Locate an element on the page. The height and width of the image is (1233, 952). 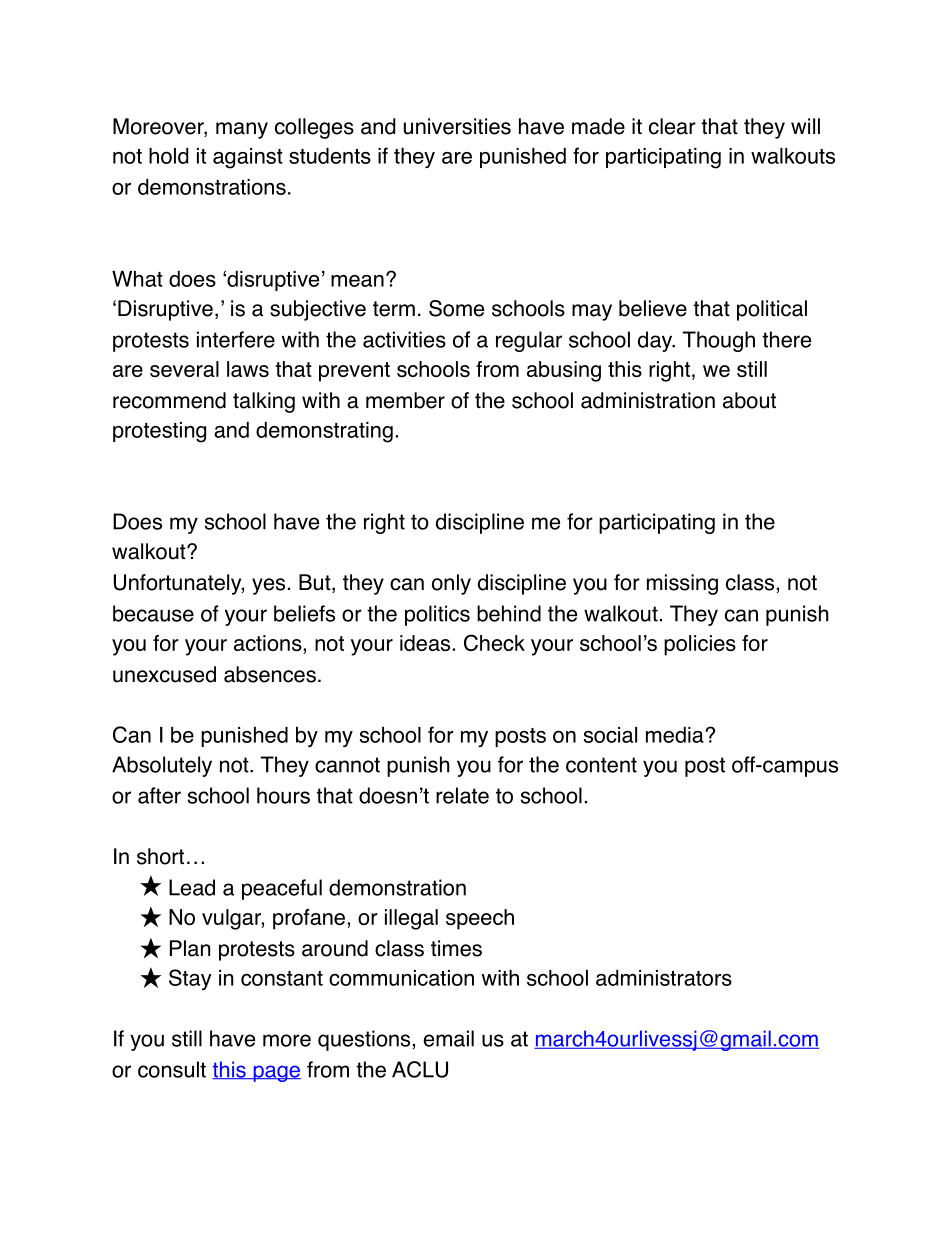
about is located at coordinates (749, 400).
